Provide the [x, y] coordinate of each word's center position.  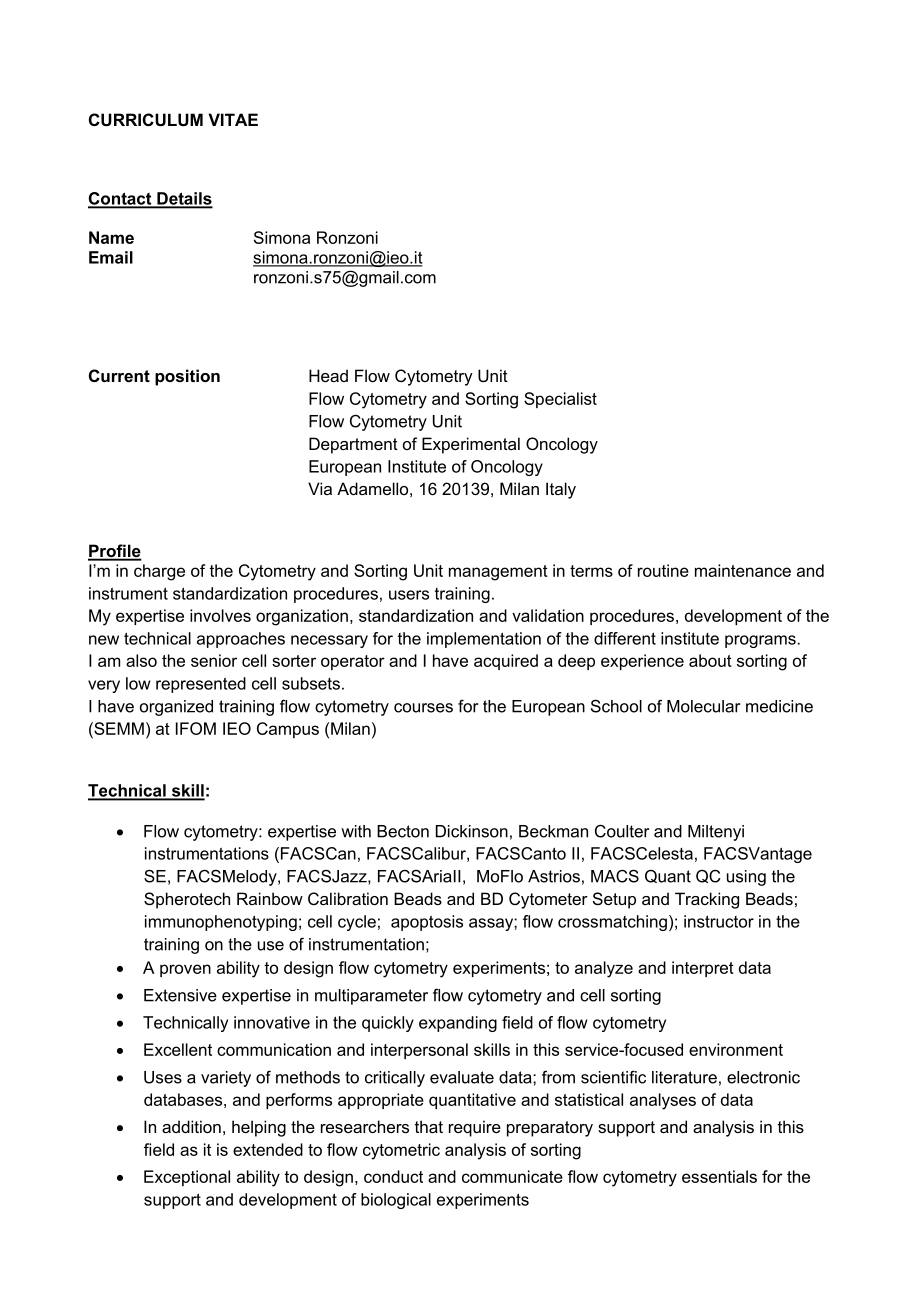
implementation [484, 640]
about [710, 660]
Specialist [560, 400]
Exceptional [187, 1178]
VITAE [233, 119]
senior [214, 660]
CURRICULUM [146, 119]
